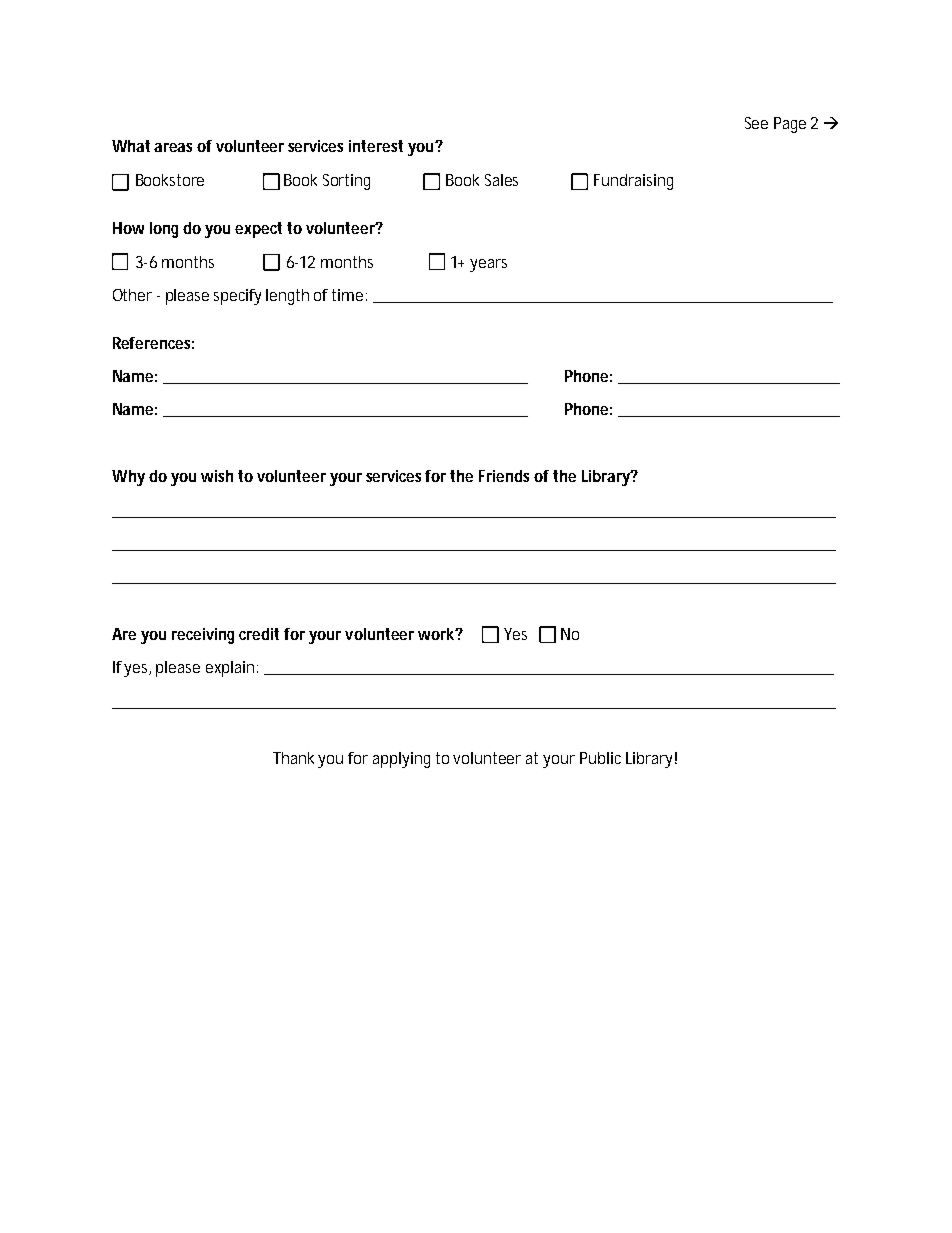 The width and height of the screenshot is (952, 1233). I want to click on wish, so click(217, 476).
